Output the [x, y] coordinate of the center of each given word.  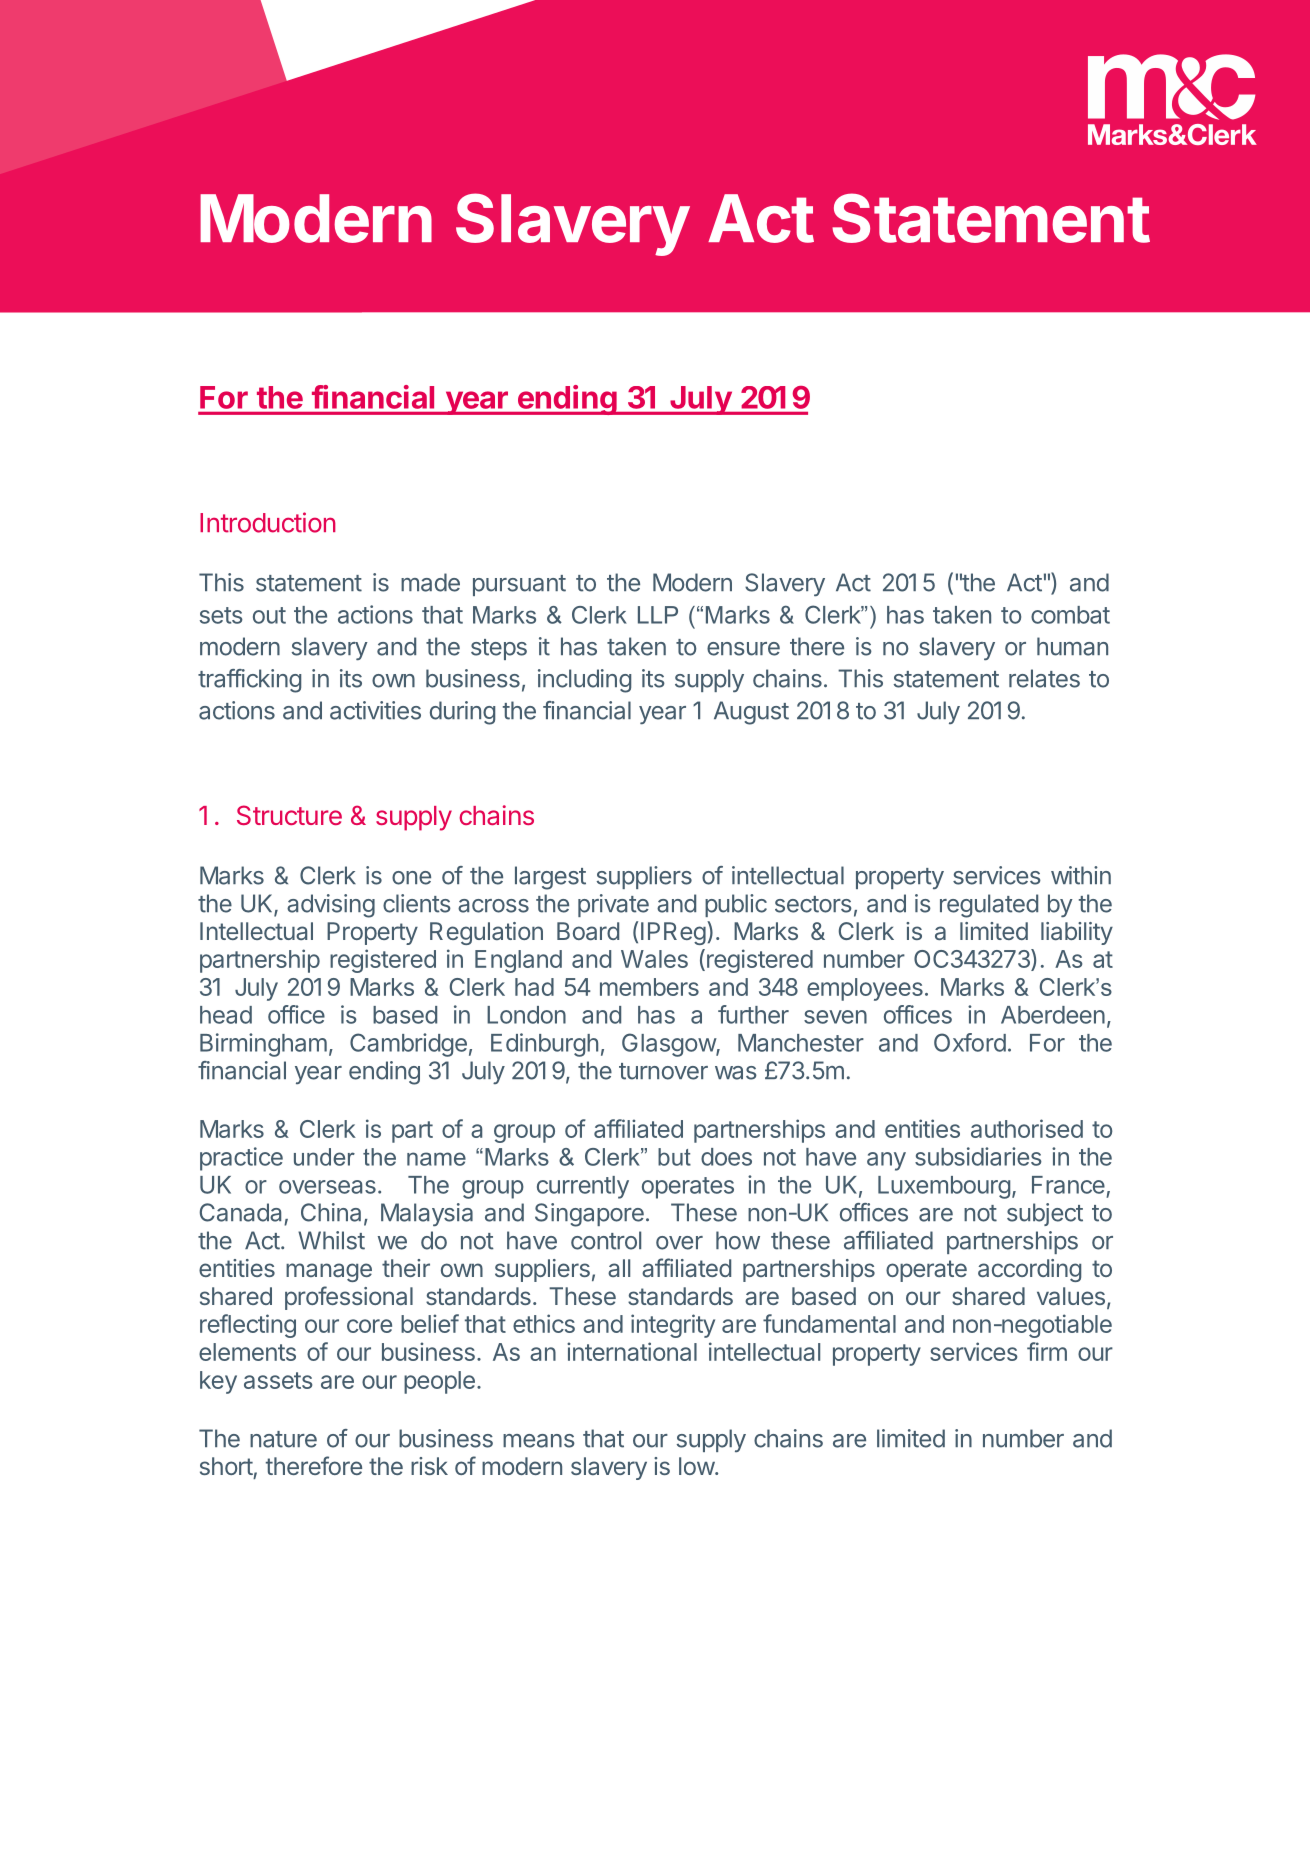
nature [283, 1439]
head [226, 1015]
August [751, 713]
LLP [658, 615]
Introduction [268, 522]
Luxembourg [944, 1187]
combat [1070, 615]
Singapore [589, 1215]
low [697, 1466]
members [649, 987]
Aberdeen [1053, 1015]
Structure [289, 815]
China [331, 1212]
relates [1044, 678]
